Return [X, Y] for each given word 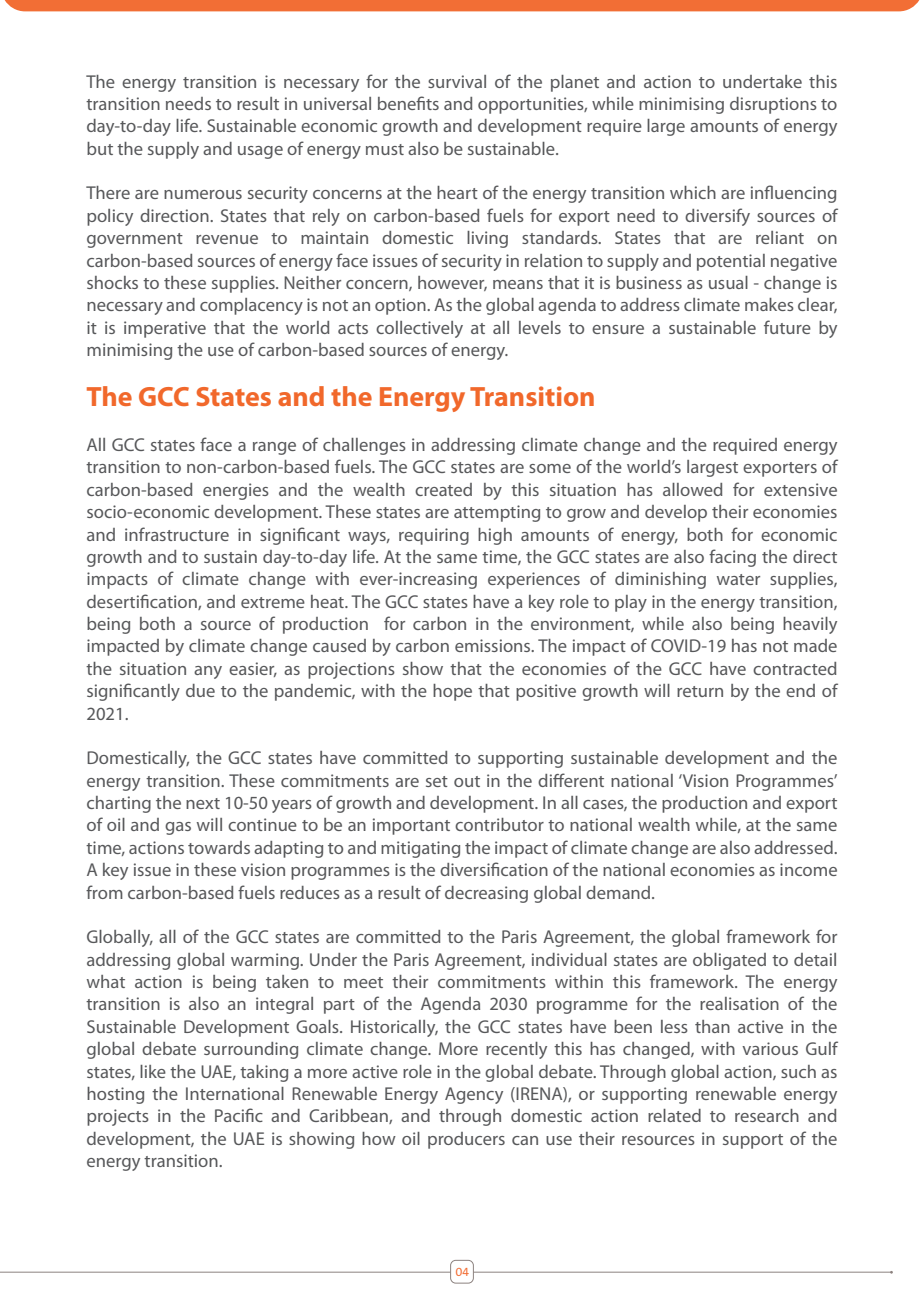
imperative [165, 329]
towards [219, 847]
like [153, 1071]
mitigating [420, 849]
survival [457, 81]
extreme [273, 602]
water [738, 579]
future [787, 327]
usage [260, 152]
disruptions [773, 105]
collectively [419, 329]
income [808, 869]
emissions [494, 645]
